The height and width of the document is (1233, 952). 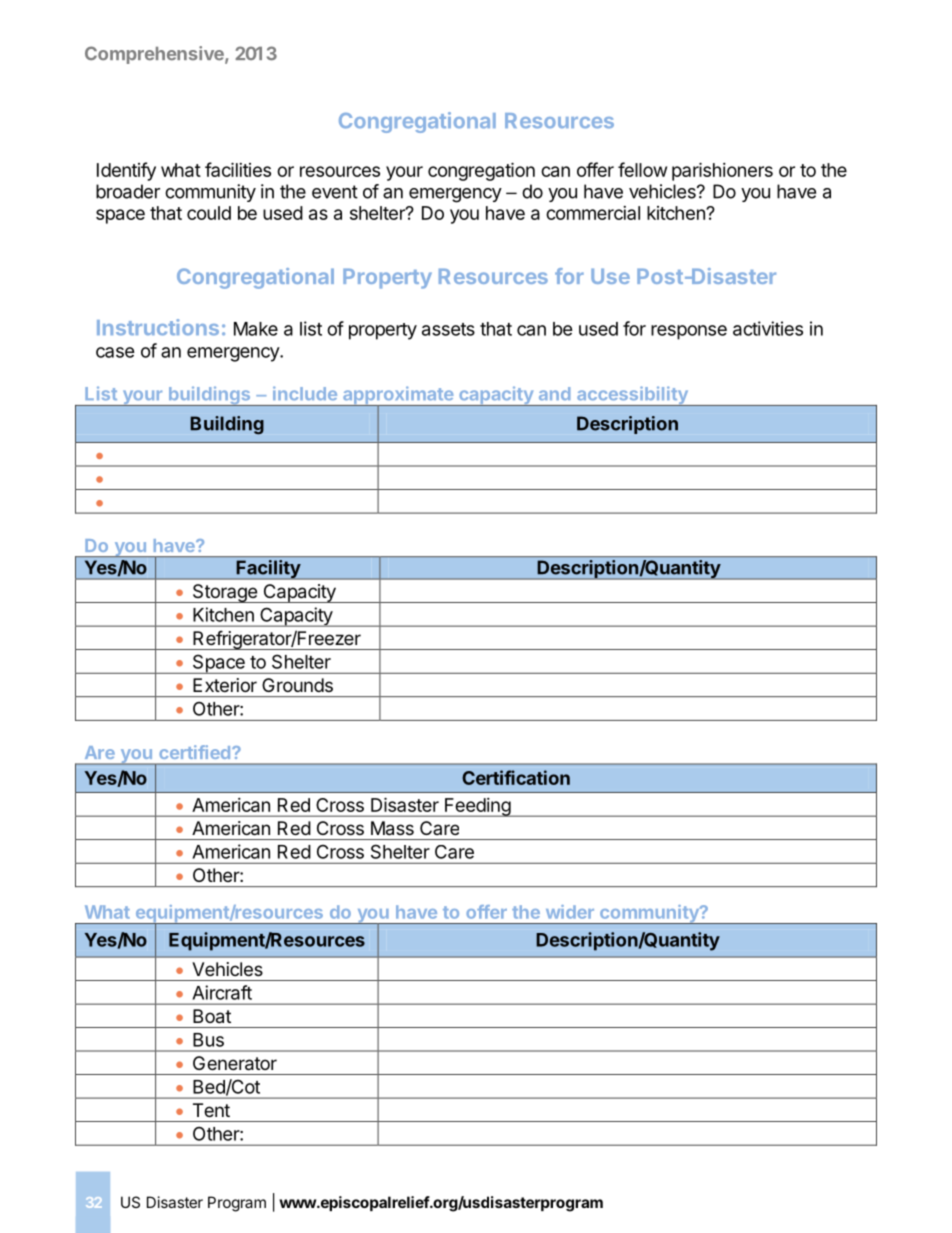 What do you see at coordinates (689, 332) in the document?
I see `response` at bounding box center [689, 332].
